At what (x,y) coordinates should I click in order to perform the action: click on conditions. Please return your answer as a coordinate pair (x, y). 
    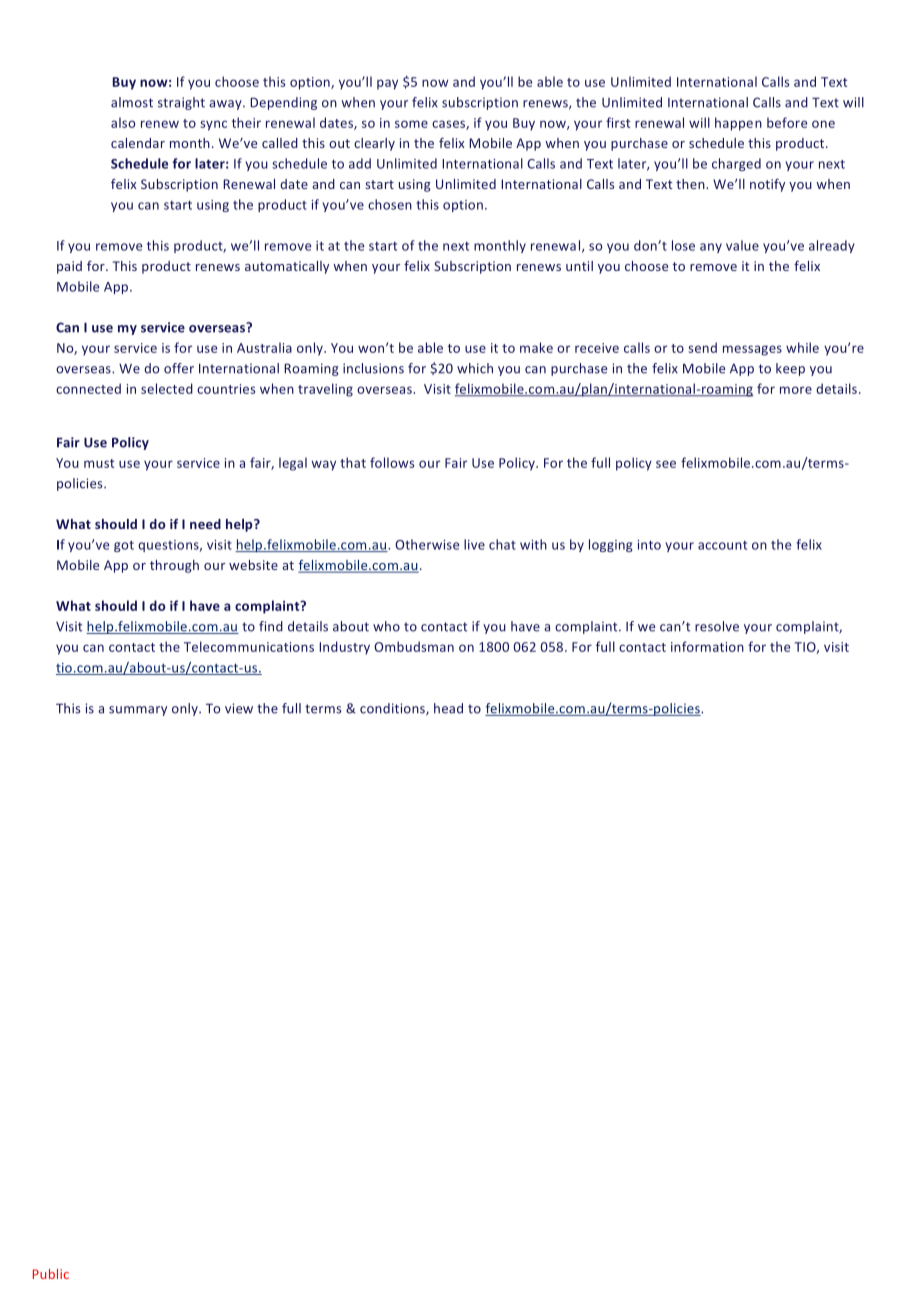
    Looking at the image, I should click on (393, 709).
